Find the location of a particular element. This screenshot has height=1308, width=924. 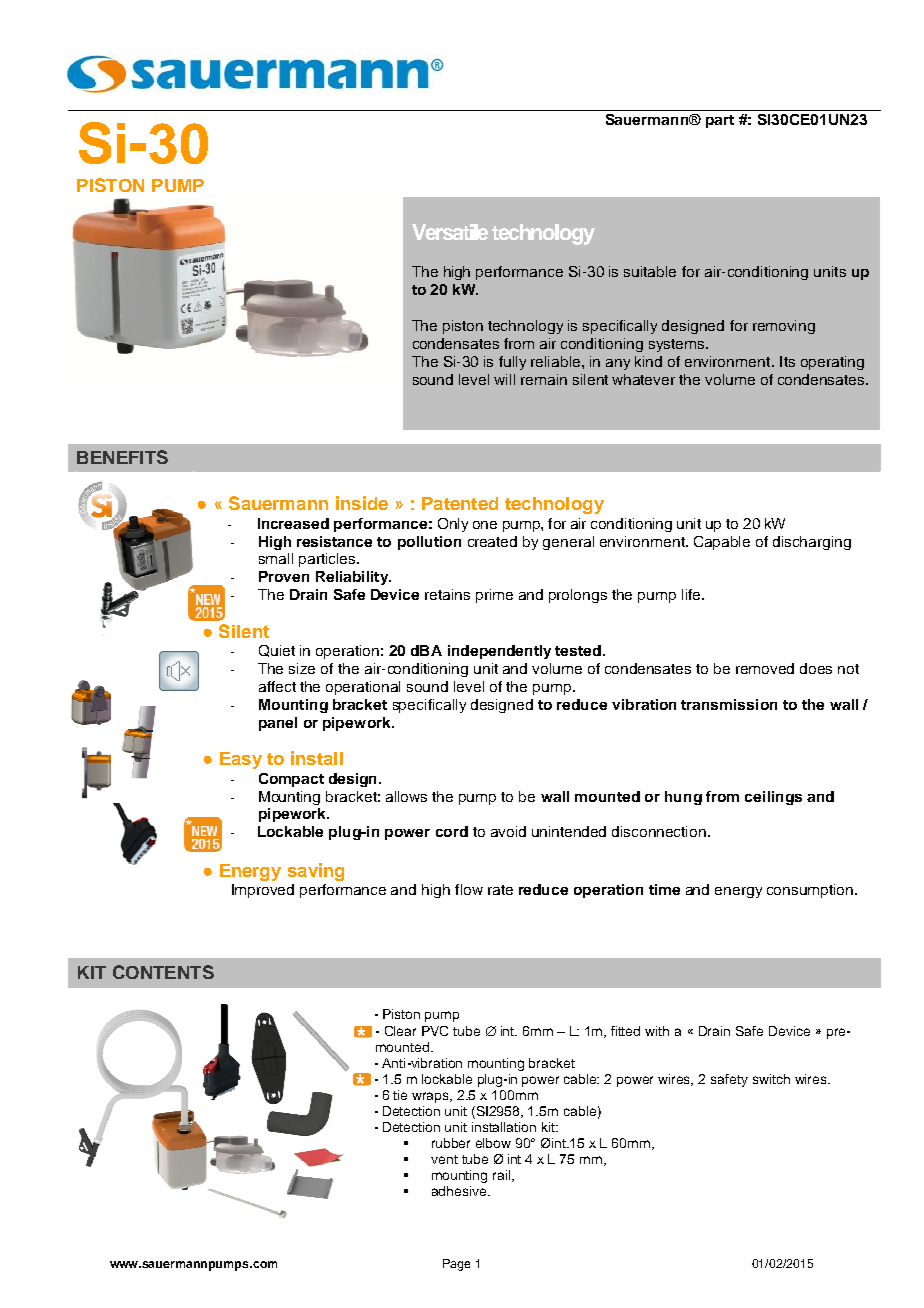

Versatile is located at coordinates (450, 232).
